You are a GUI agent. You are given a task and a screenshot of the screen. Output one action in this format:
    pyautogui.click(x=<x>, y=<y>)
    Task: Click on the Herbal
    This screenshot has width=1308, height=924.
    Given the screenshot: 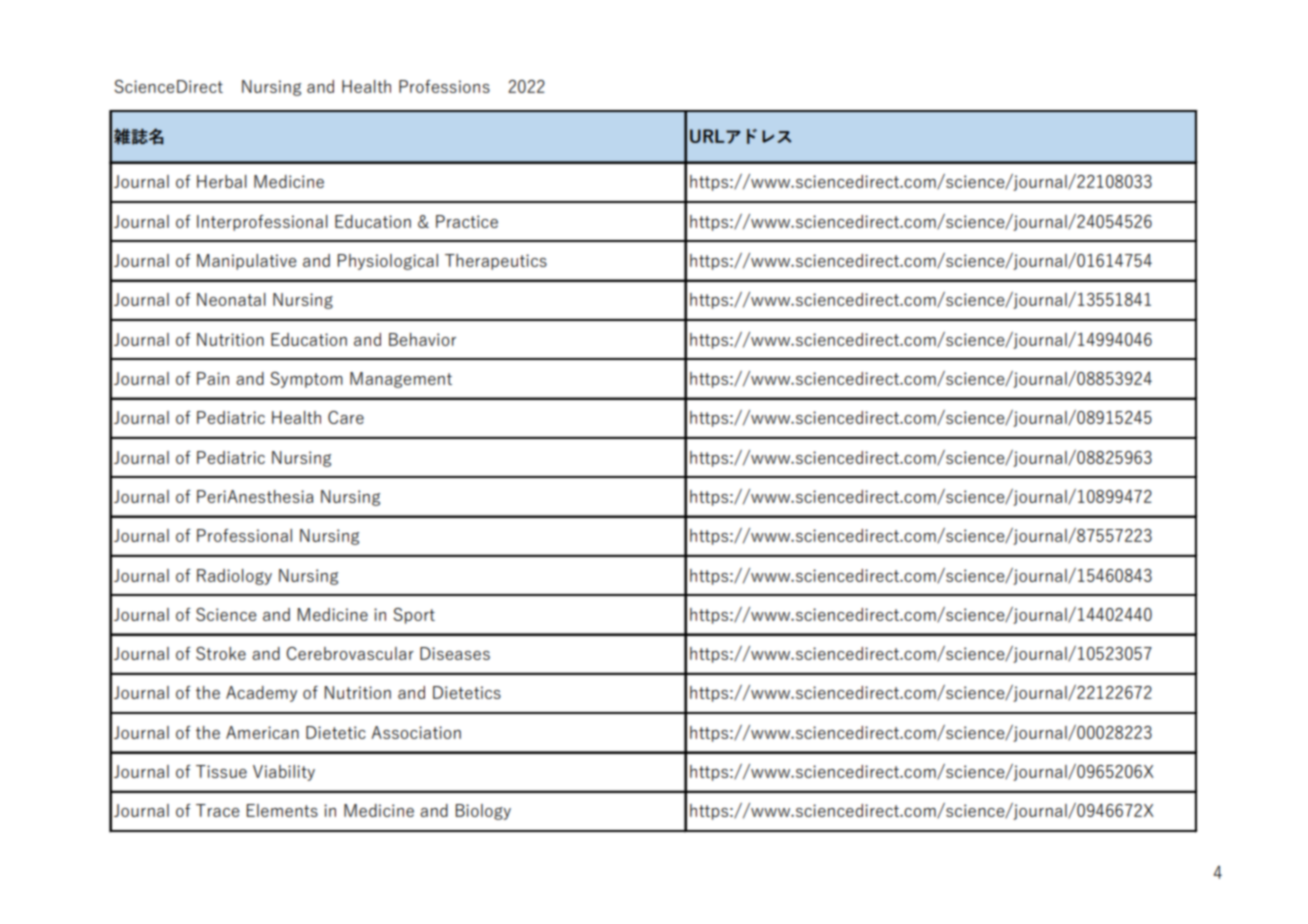 What is the action you would take?
    pyautogui.click(x=222, y=181)
